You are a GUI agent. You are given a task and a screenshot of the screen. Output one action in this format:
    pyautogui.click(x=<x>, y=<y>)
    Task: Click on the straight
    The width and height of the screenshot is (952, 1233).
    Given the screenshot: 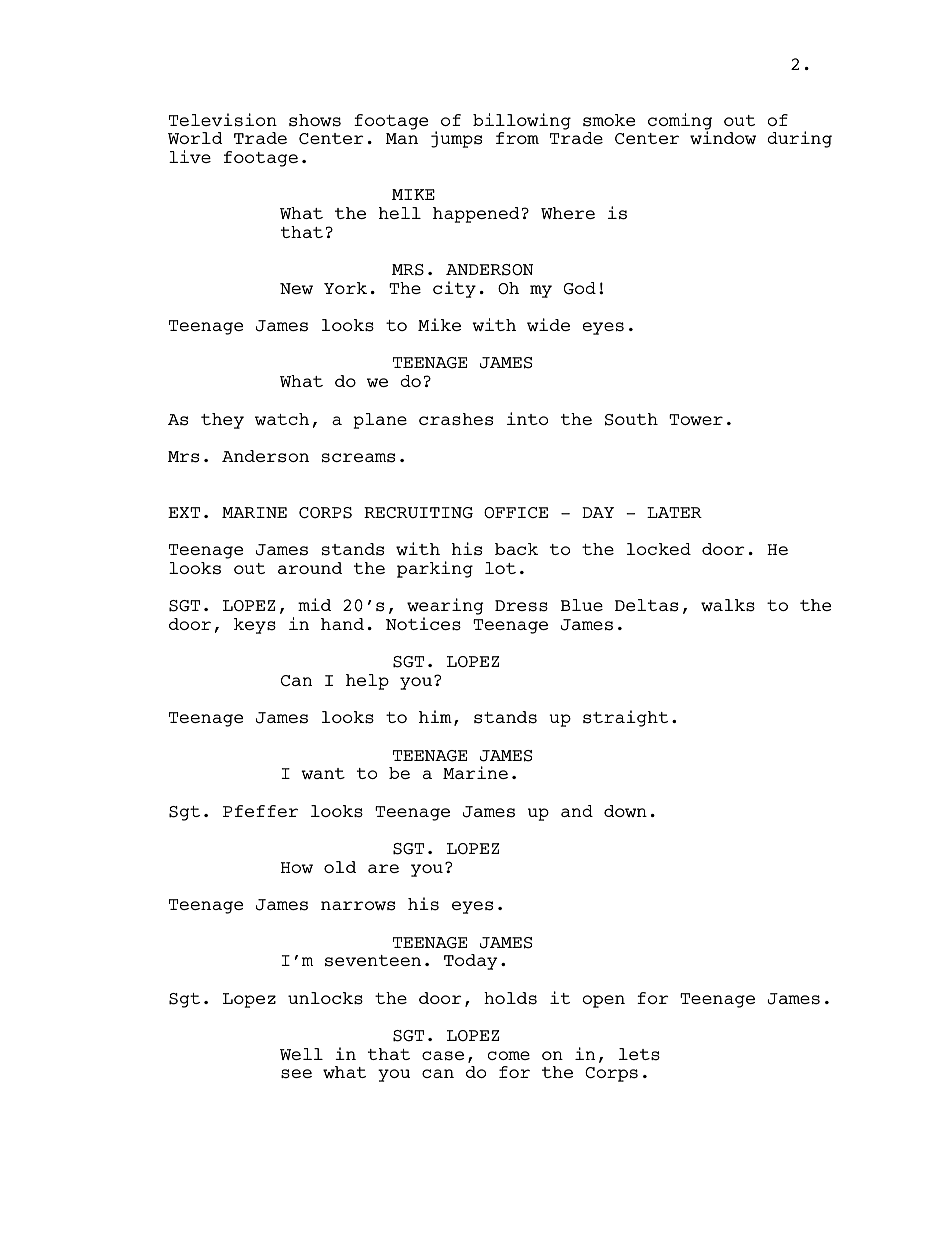 What is the action you would take?
    pyautogui.click(x=625, y=718)
